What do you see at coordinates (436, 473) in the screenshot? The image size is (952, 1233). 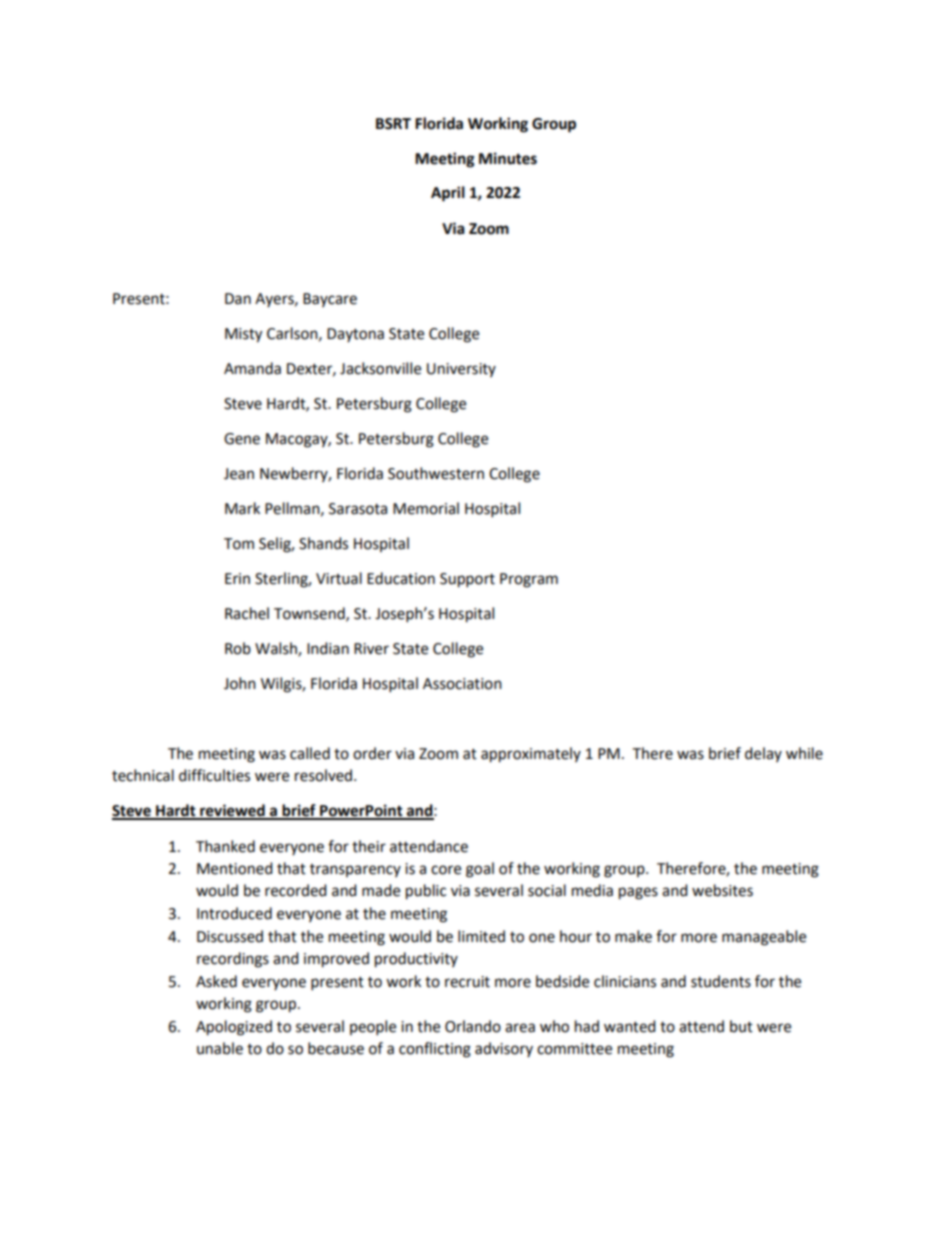 I see `Southwestern` at bounding box center [436, 473].
